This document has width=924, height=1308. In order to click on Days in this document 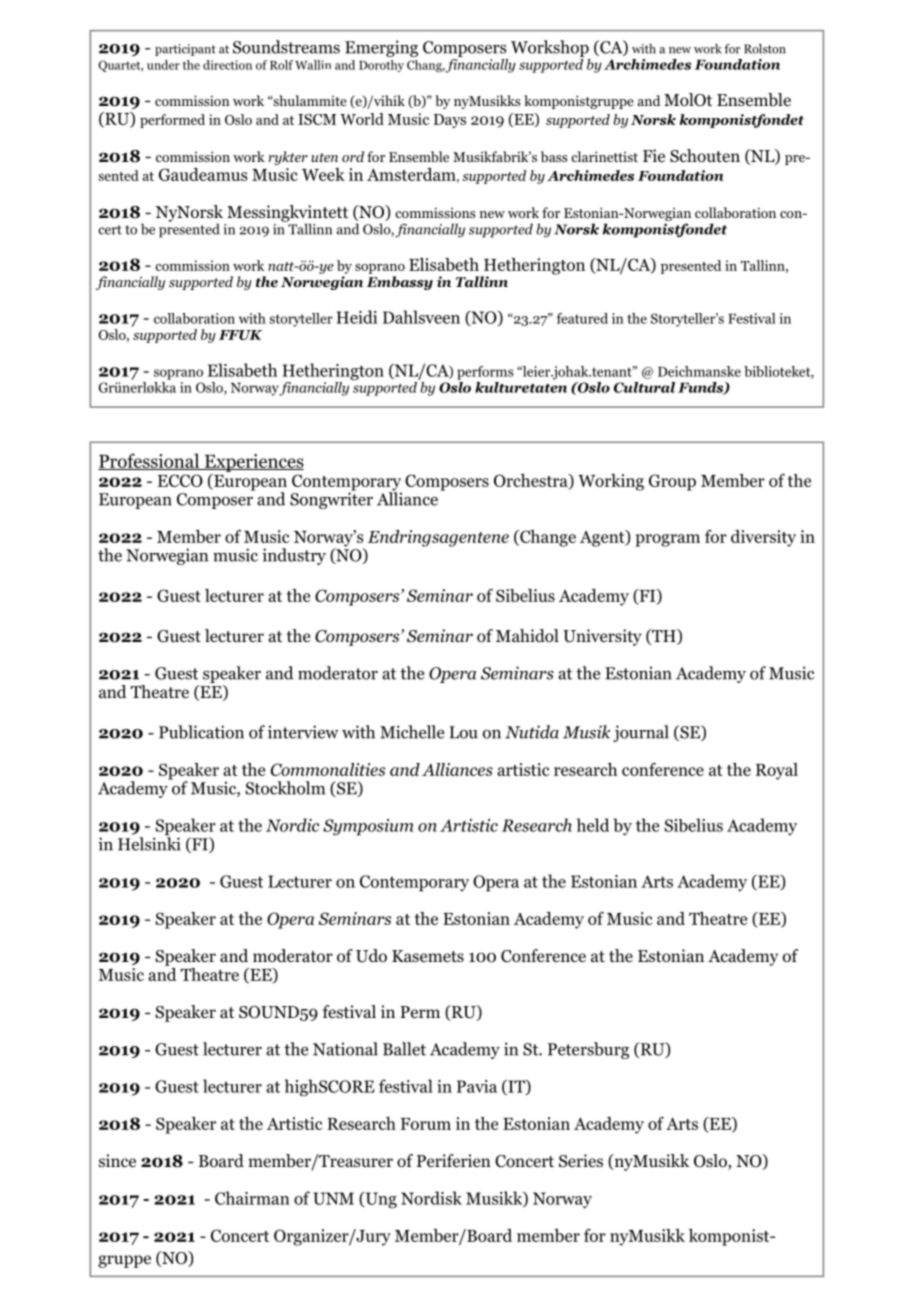, I will do `click(450, 121)`.
